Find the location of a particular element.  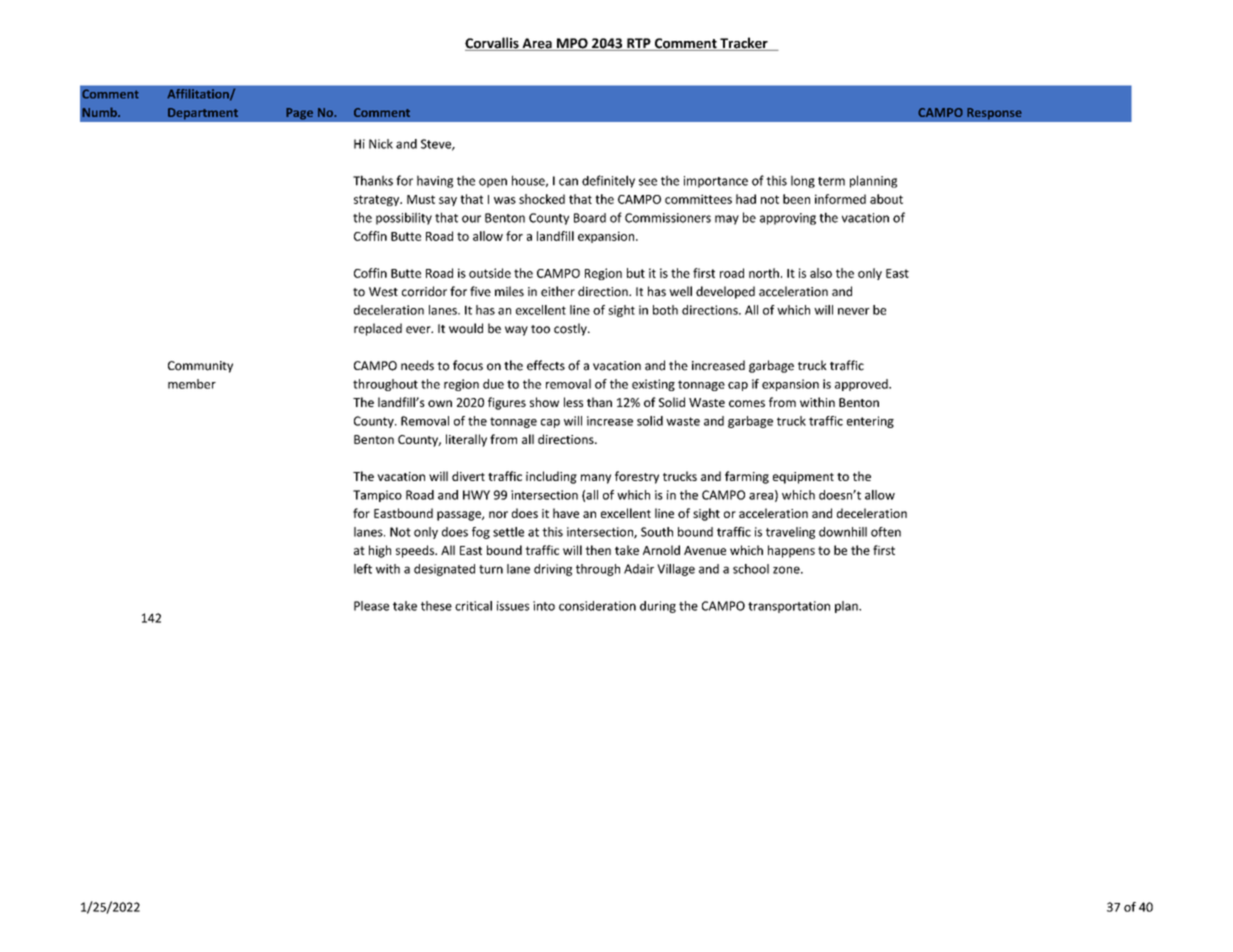

open is located at coordinates (493, 183).
